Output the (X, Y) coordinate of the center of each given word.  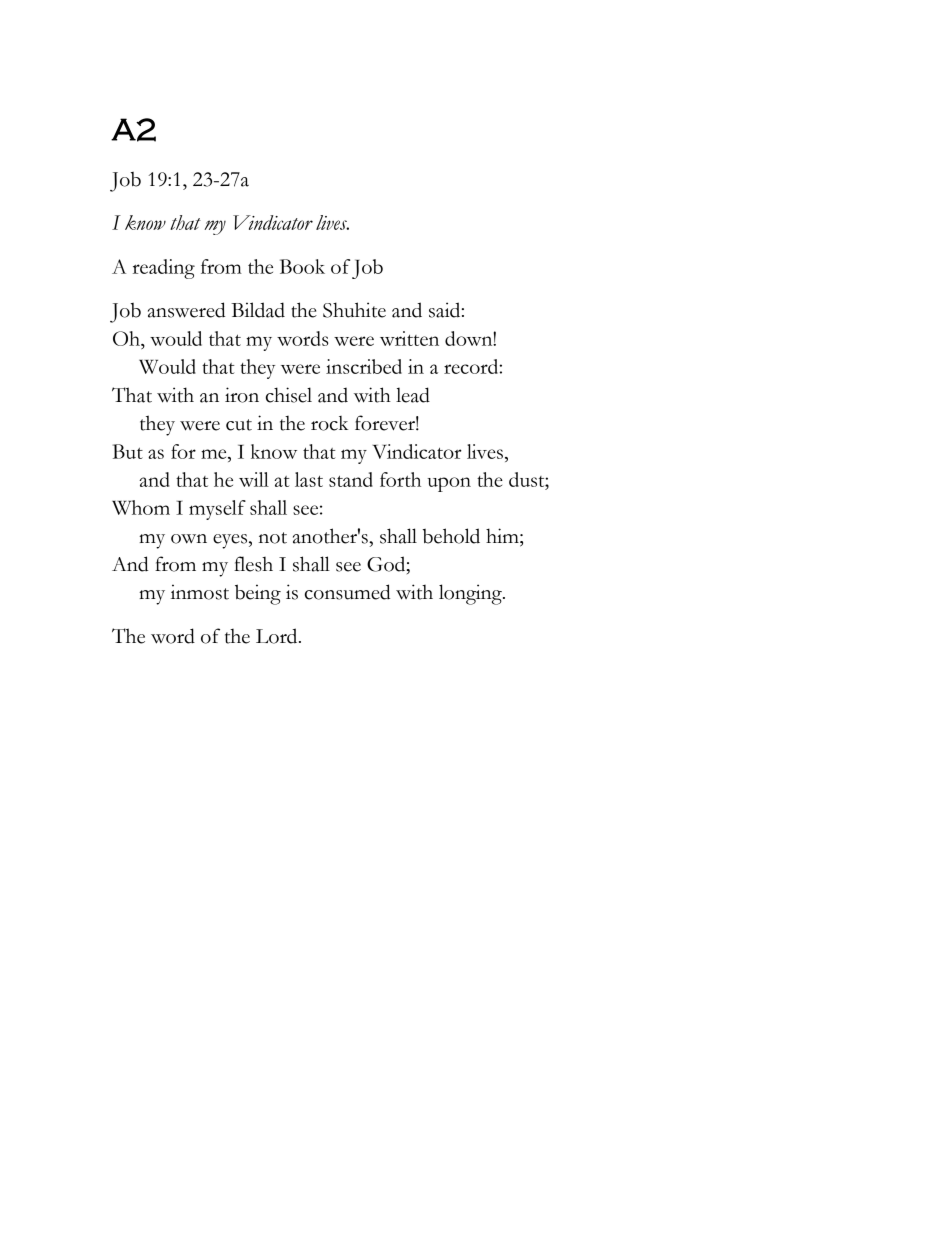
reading (164, 269)
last (309, 479)
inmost (200, 592)
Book (302, 266)
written (409, 338)
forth (400, 479)
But (128, 451)
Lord (278, 636)
